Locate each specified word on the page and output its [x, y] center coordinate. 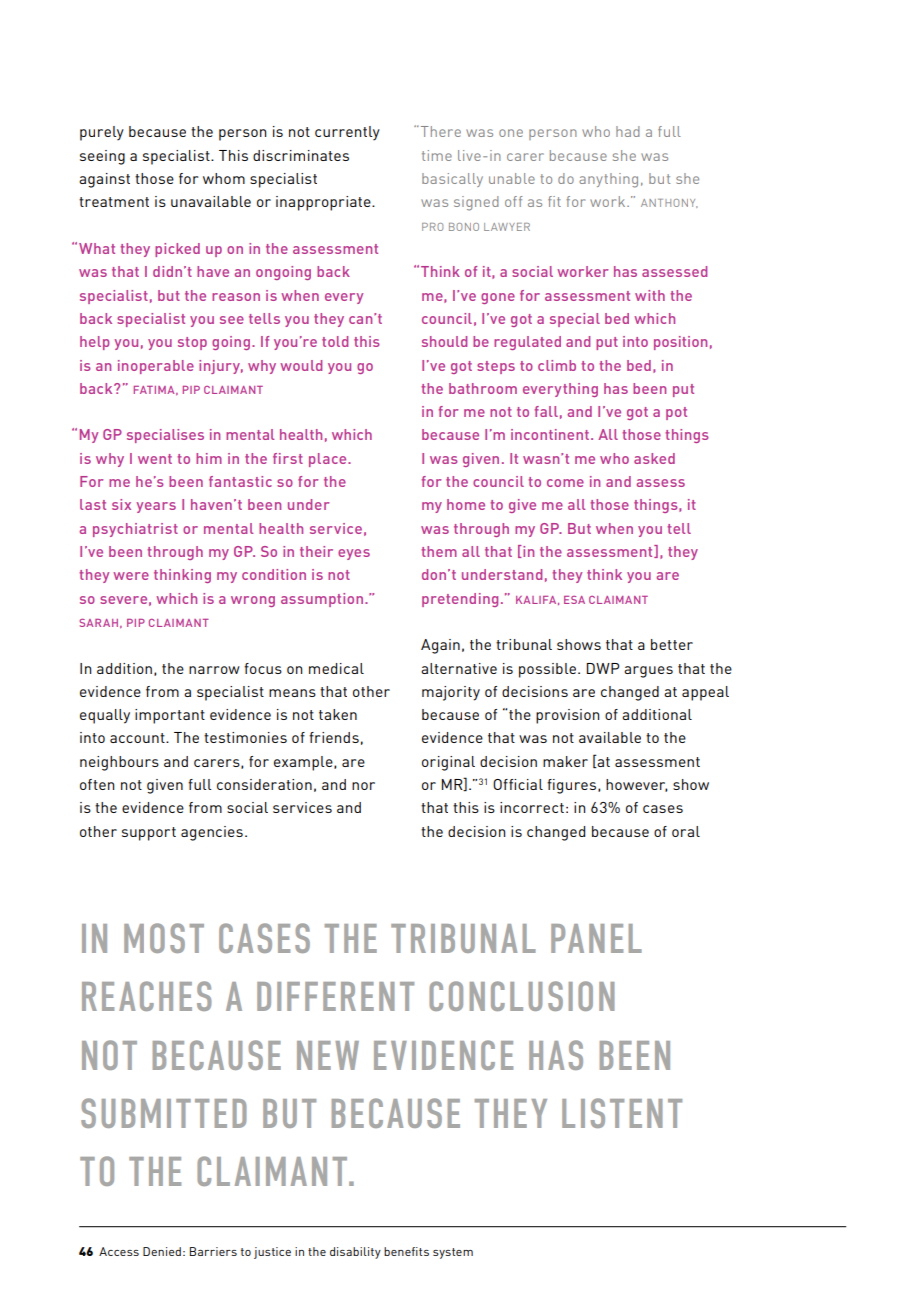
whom [224, 178]
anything [608, 180]
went [155, 459]
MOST [164, 938]
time [437, 155]
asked [654, 458]
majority [451, 693]
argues [648, 672]
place [329, 460]
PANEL [596, 938]
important [170, 716]
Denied [162, 1251]
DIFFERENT [335, 996]
